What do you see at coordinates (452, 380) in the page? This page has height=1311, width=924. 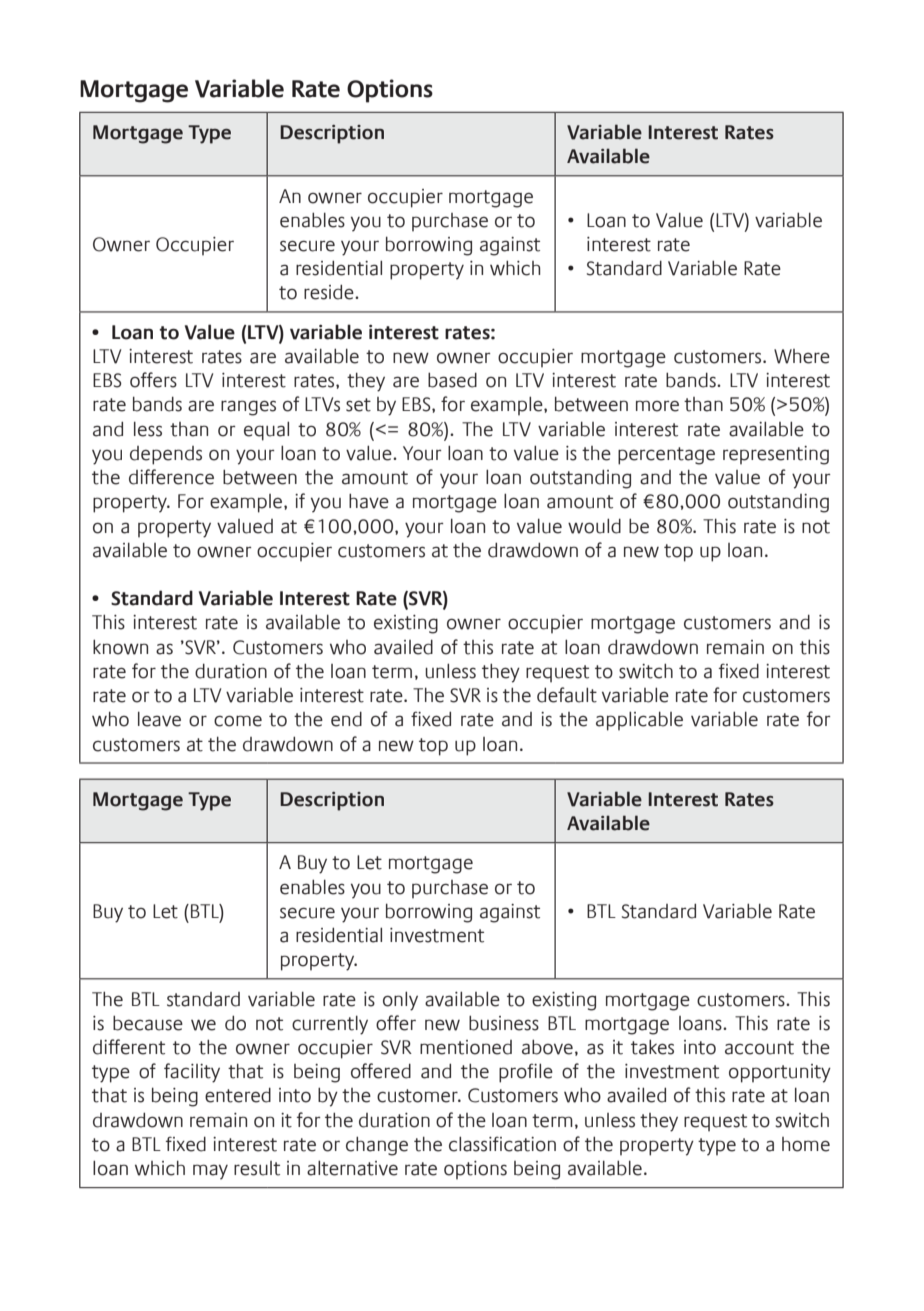 I see `based` at bounding box center [452, 380].
